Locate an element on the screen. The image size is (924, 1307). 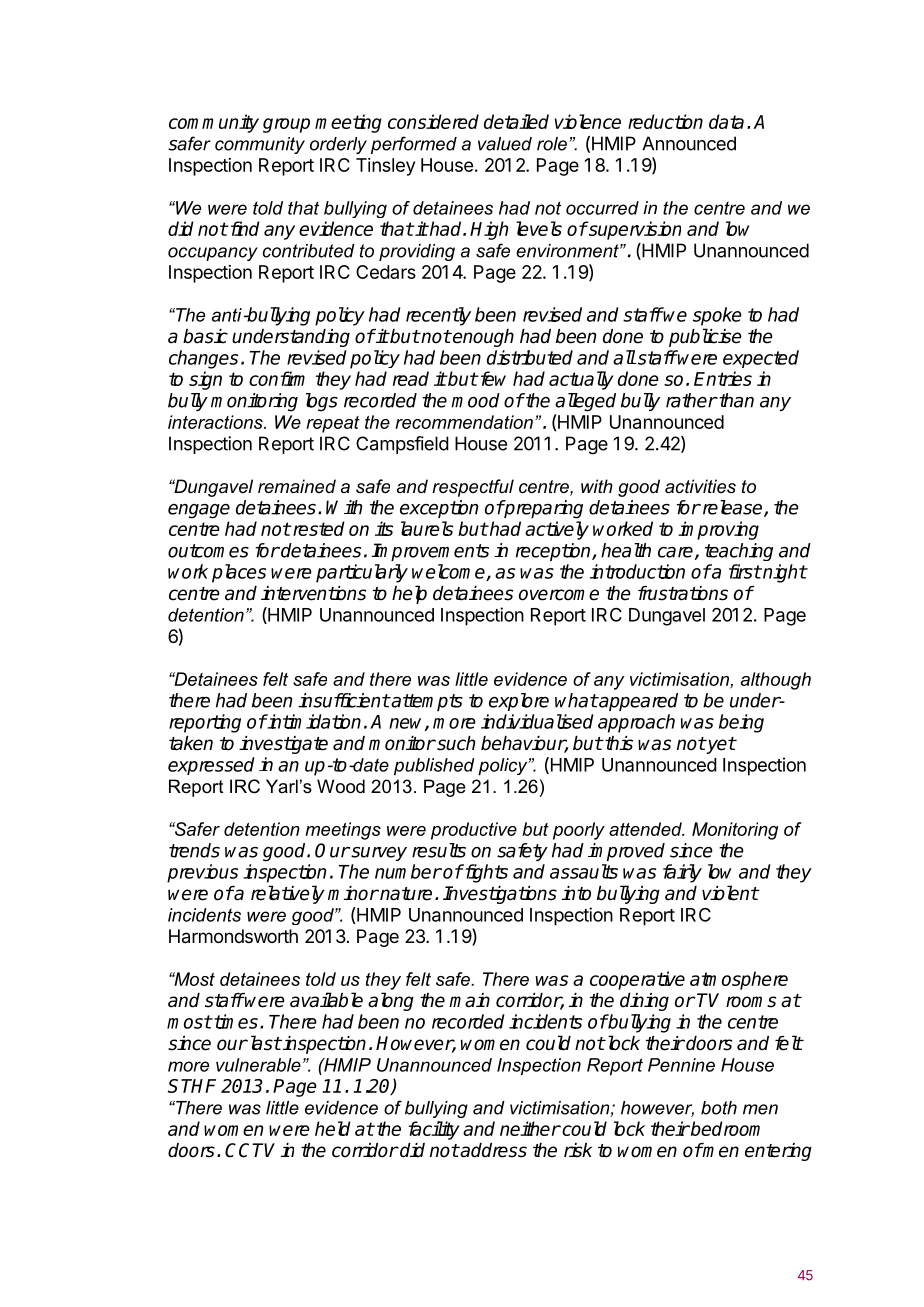
address is located at coordinates (493, 1150).
